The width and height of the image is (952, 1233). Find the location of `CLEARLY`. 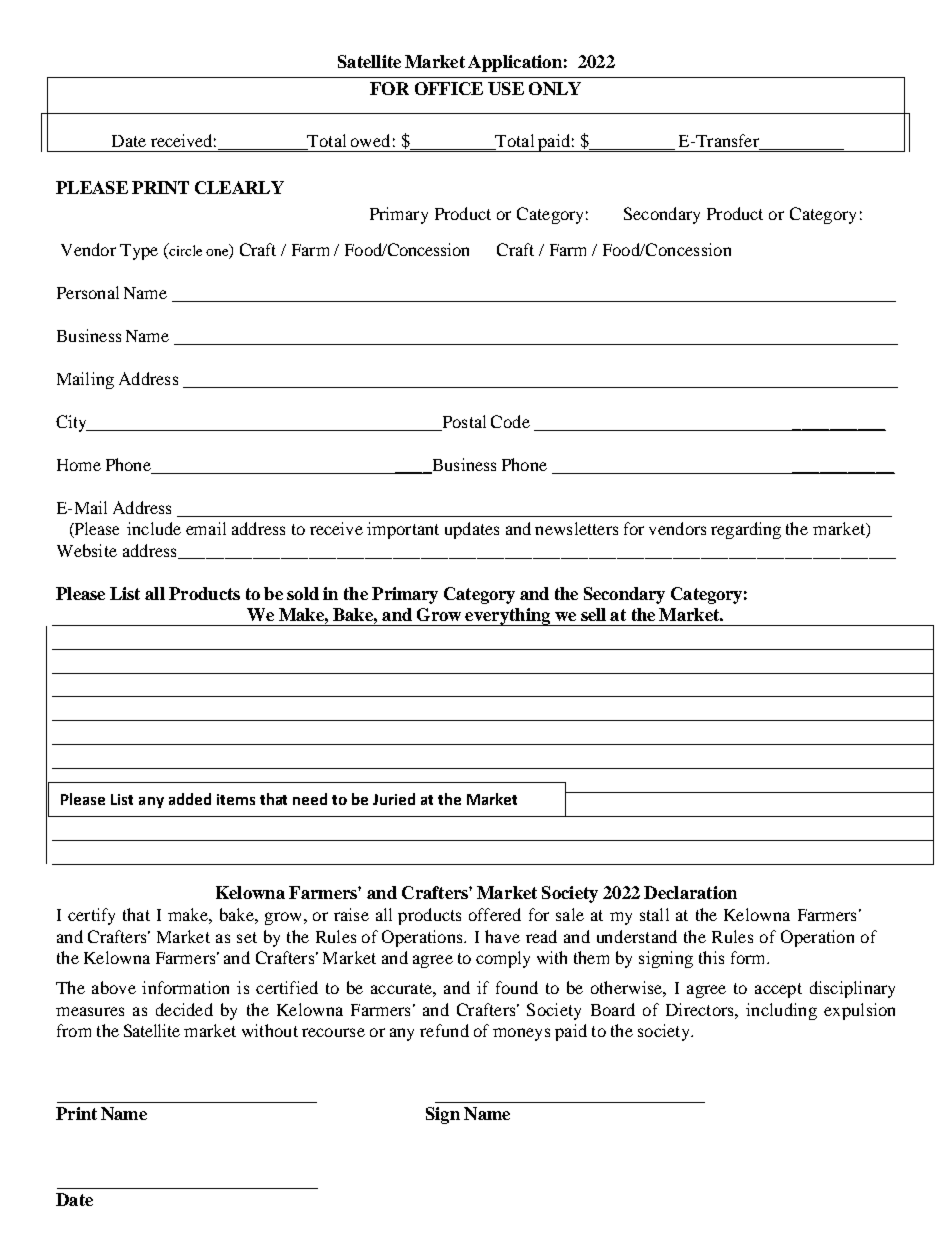

CLEARLY is located at coordinates (239, 187).
